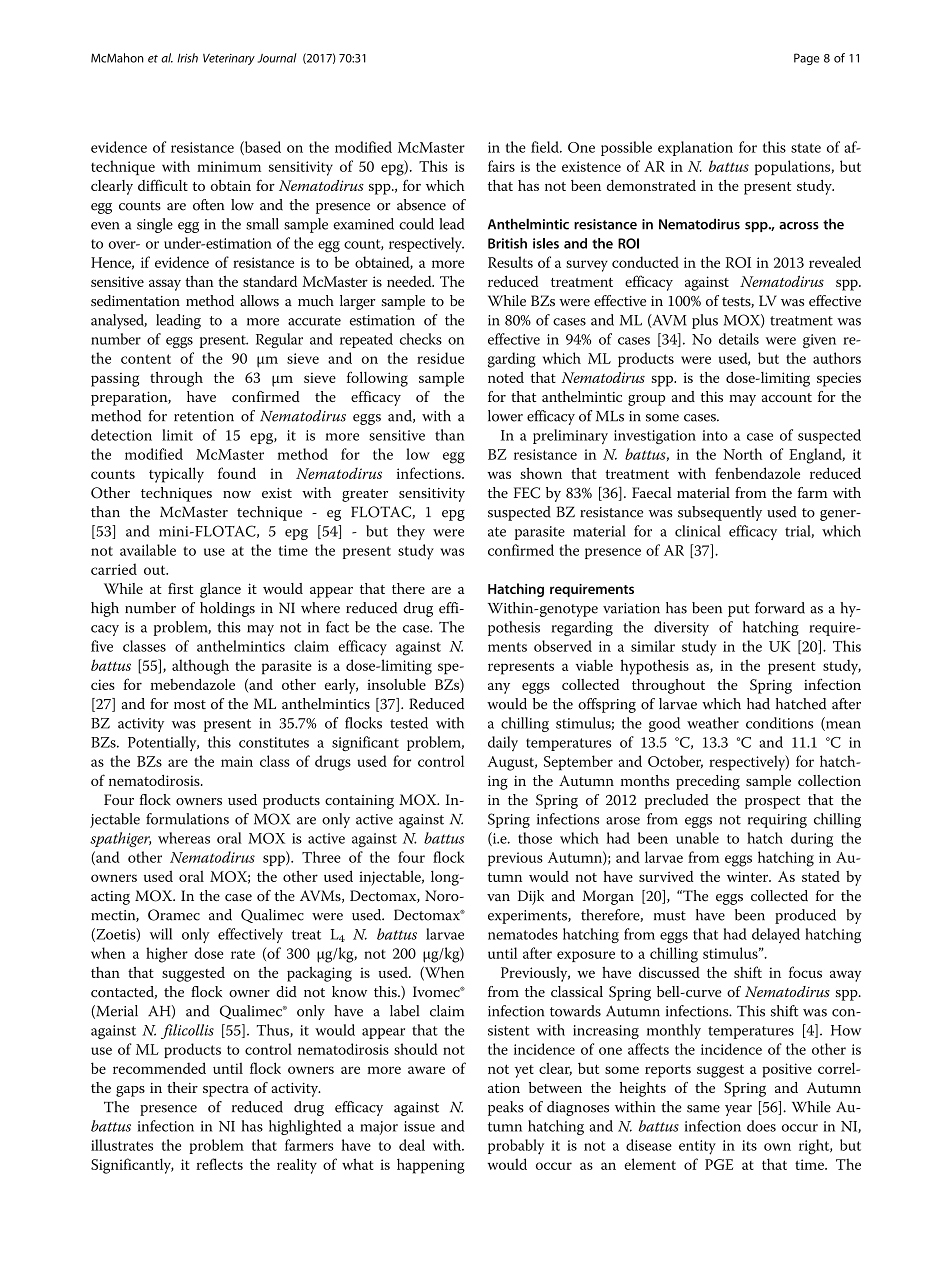 This screenshot has width=952, height=1265. I want to click on Irish, so click(188, 58).
